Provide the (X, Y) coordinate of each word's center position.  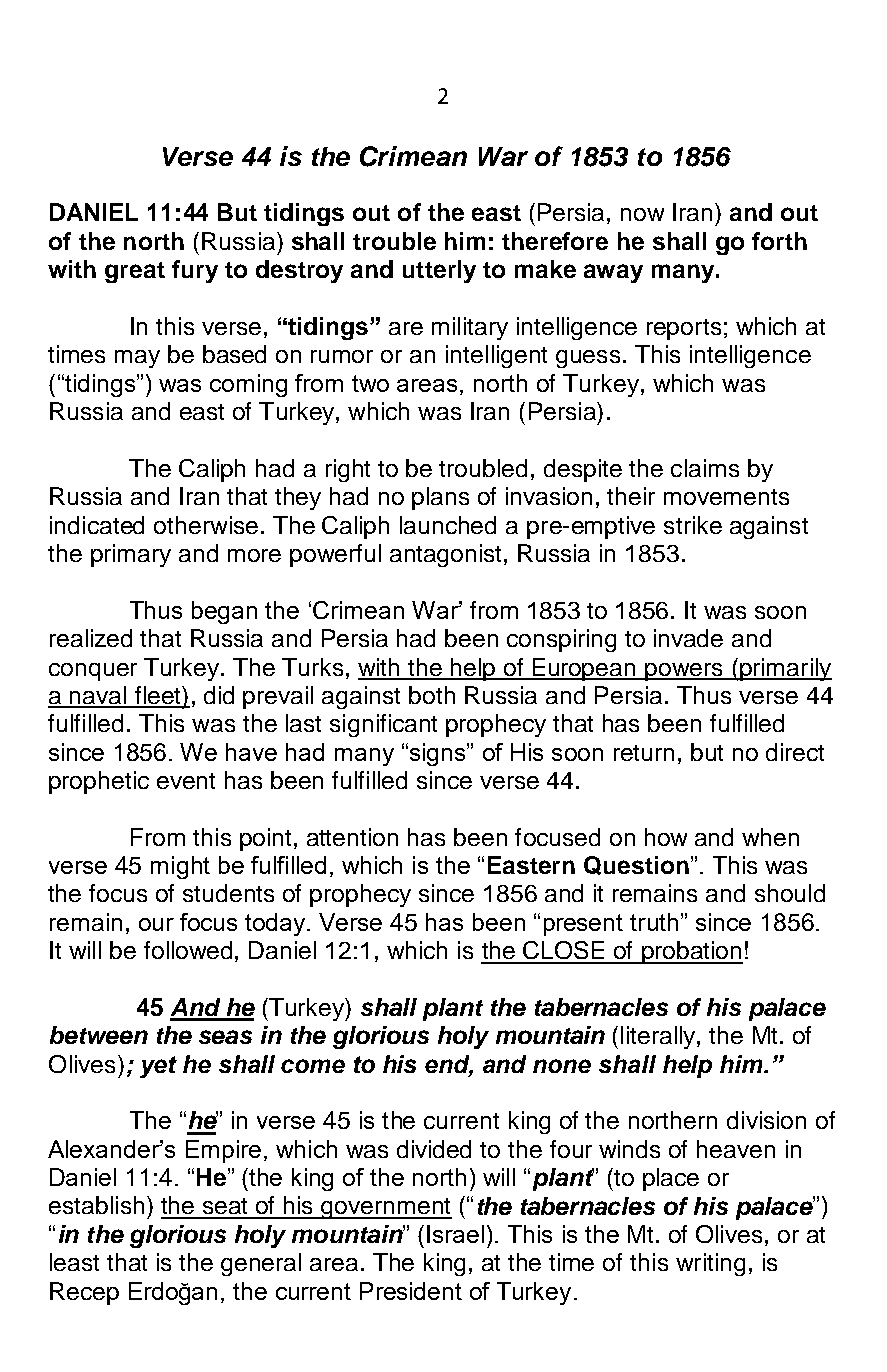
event (186, 781)
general (261, 1264)
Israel (455, 1234)
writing (710, 1264)
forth (779, 241)
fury (195, 271)
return (644, 753)
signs (437, 754)
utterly (439, 271)
